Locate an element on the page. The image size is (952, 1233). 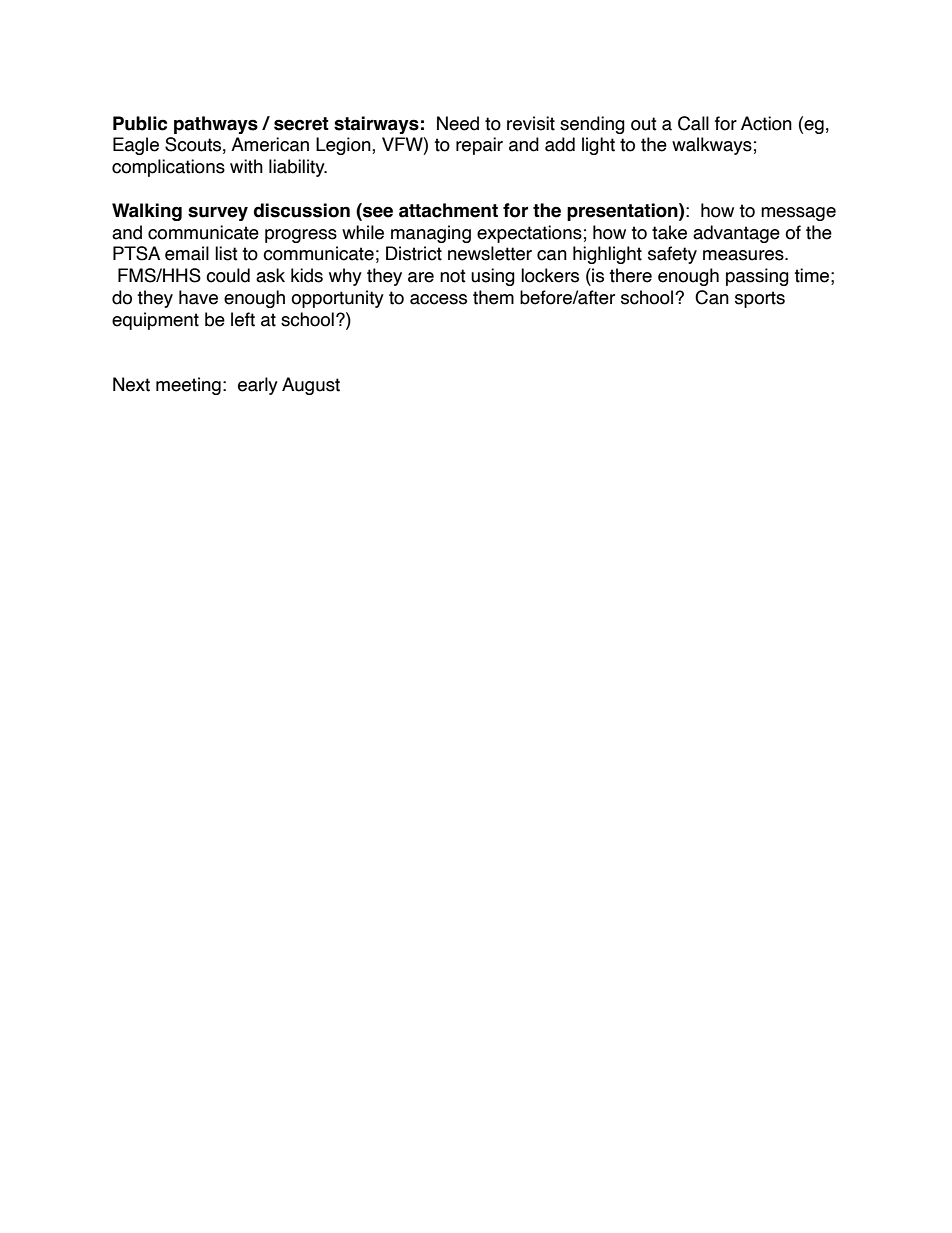
list is located at coordinates (226, 253).
